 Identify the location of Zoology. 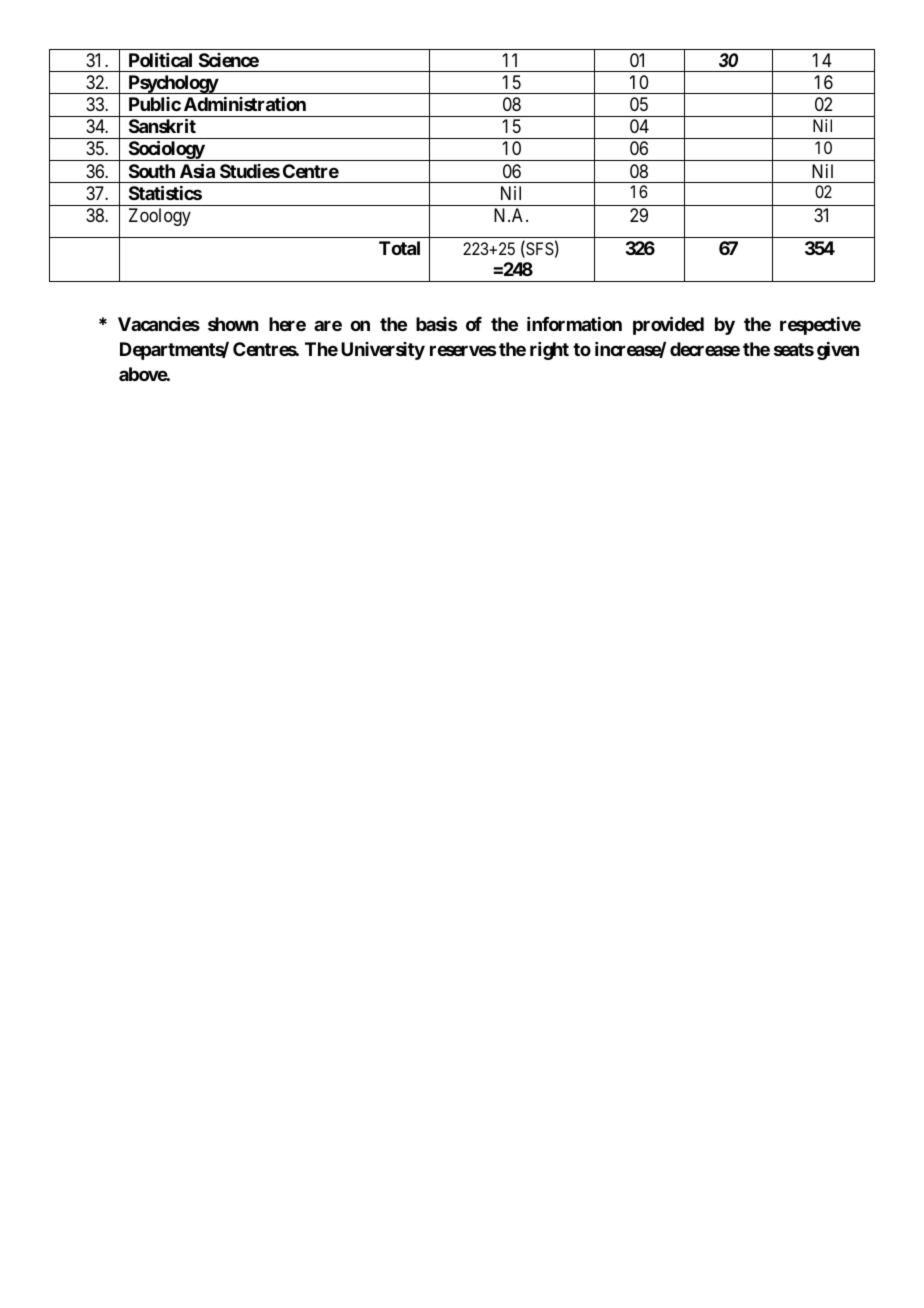
(160, 217).
